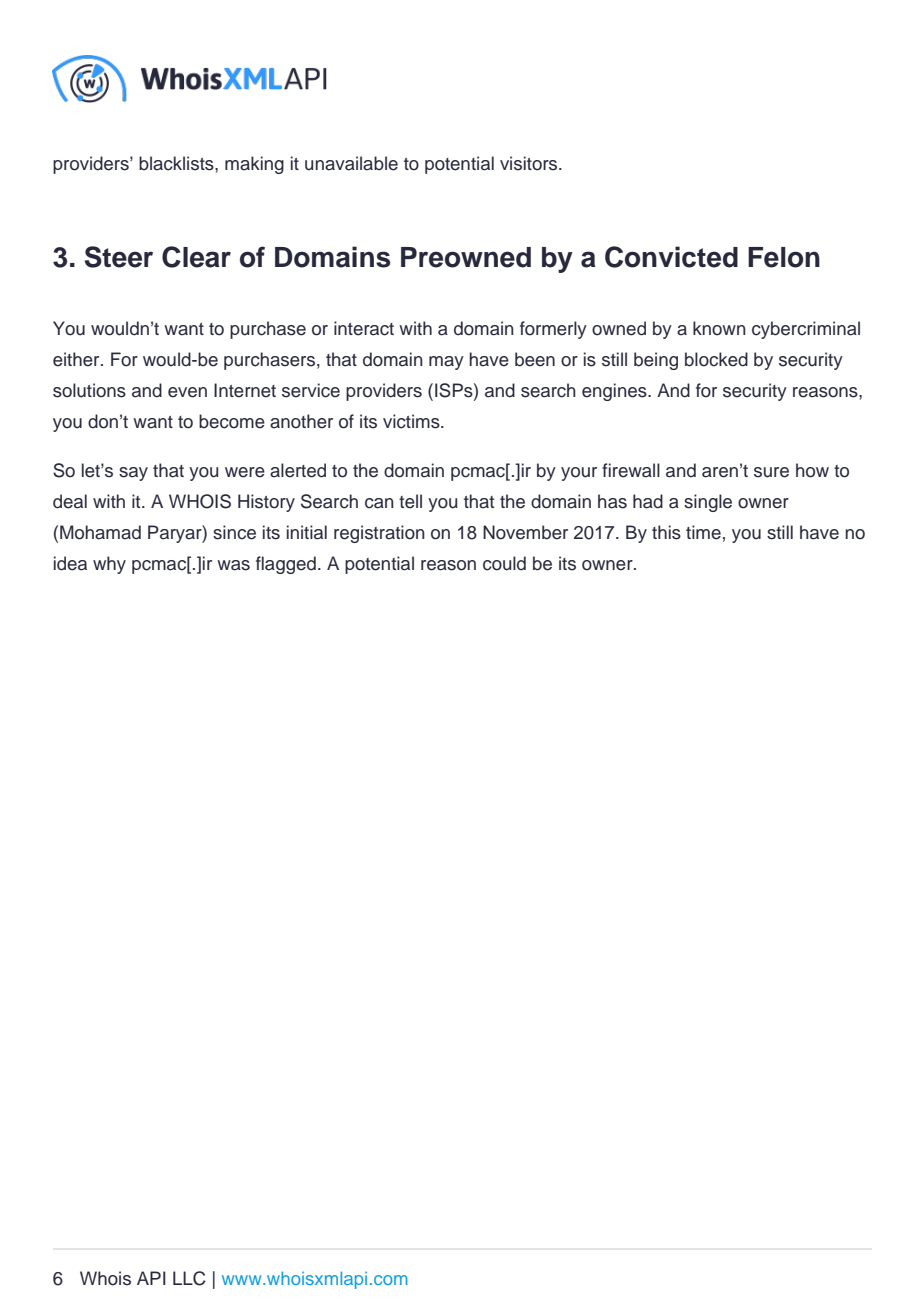  Describe the element at coordinates (189, 1278) in the screenshot. I see `LLC` at that location.
